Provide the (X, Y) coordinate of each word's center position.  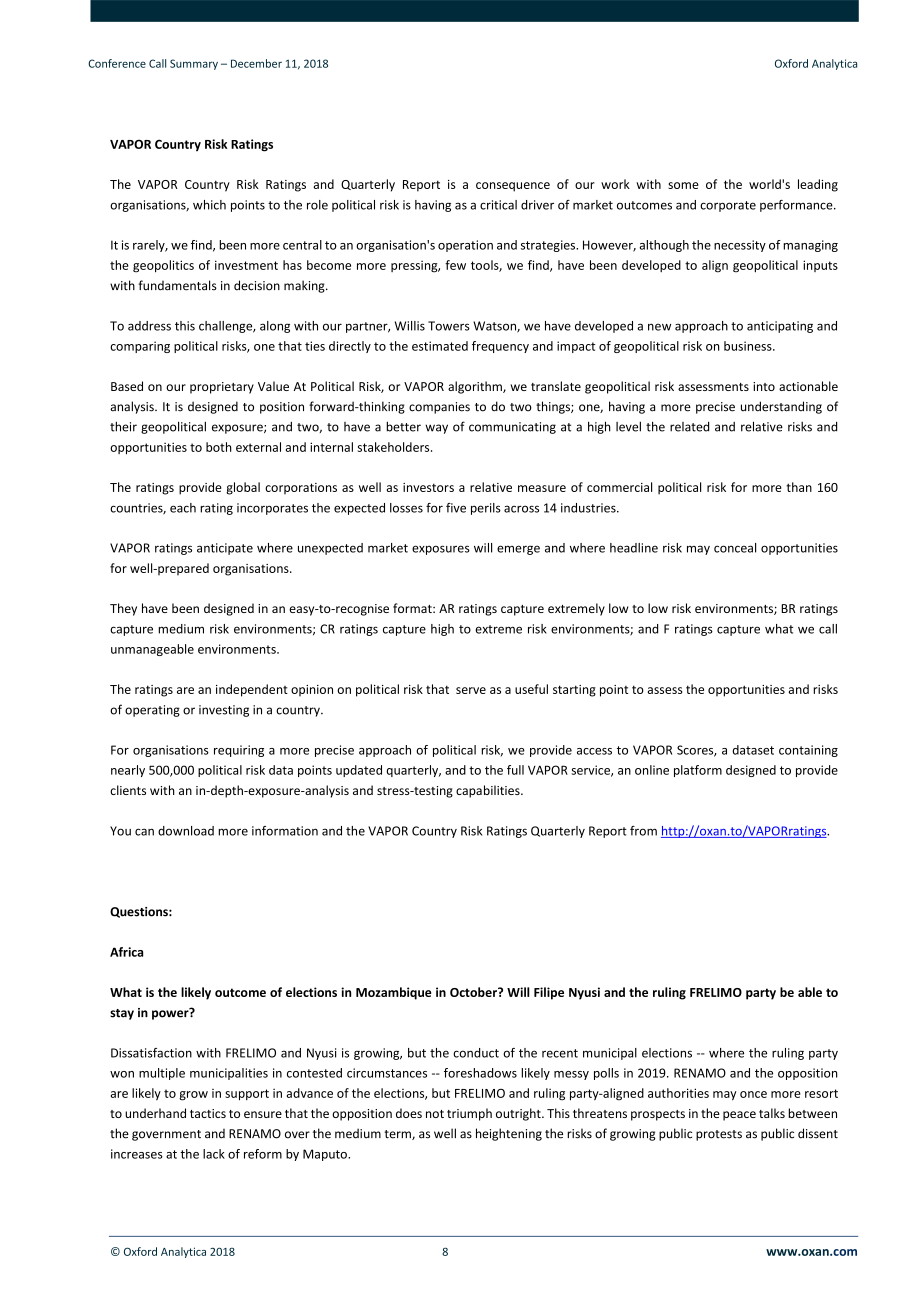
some (683, 185)
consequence (513, 187)
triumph (469, 1114)
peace (739, 1116)
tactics (208, 1113)
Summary (194, 64)
